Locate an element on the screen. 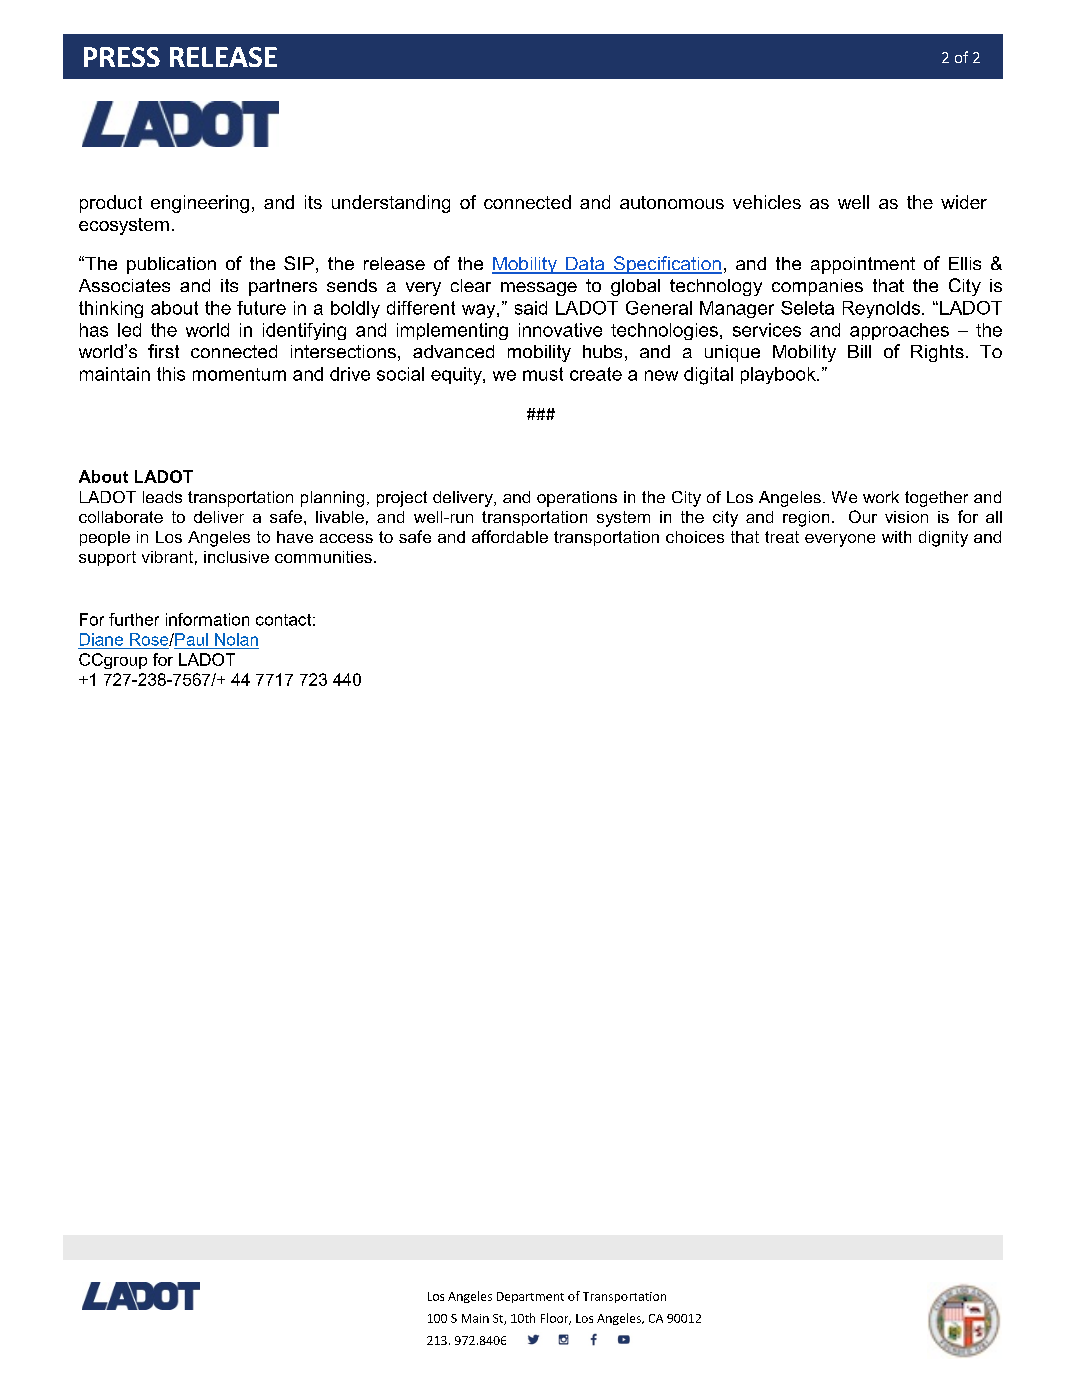 This screenshot has height=1379, width=1066. Department is located at coordinates (530, 1297).
